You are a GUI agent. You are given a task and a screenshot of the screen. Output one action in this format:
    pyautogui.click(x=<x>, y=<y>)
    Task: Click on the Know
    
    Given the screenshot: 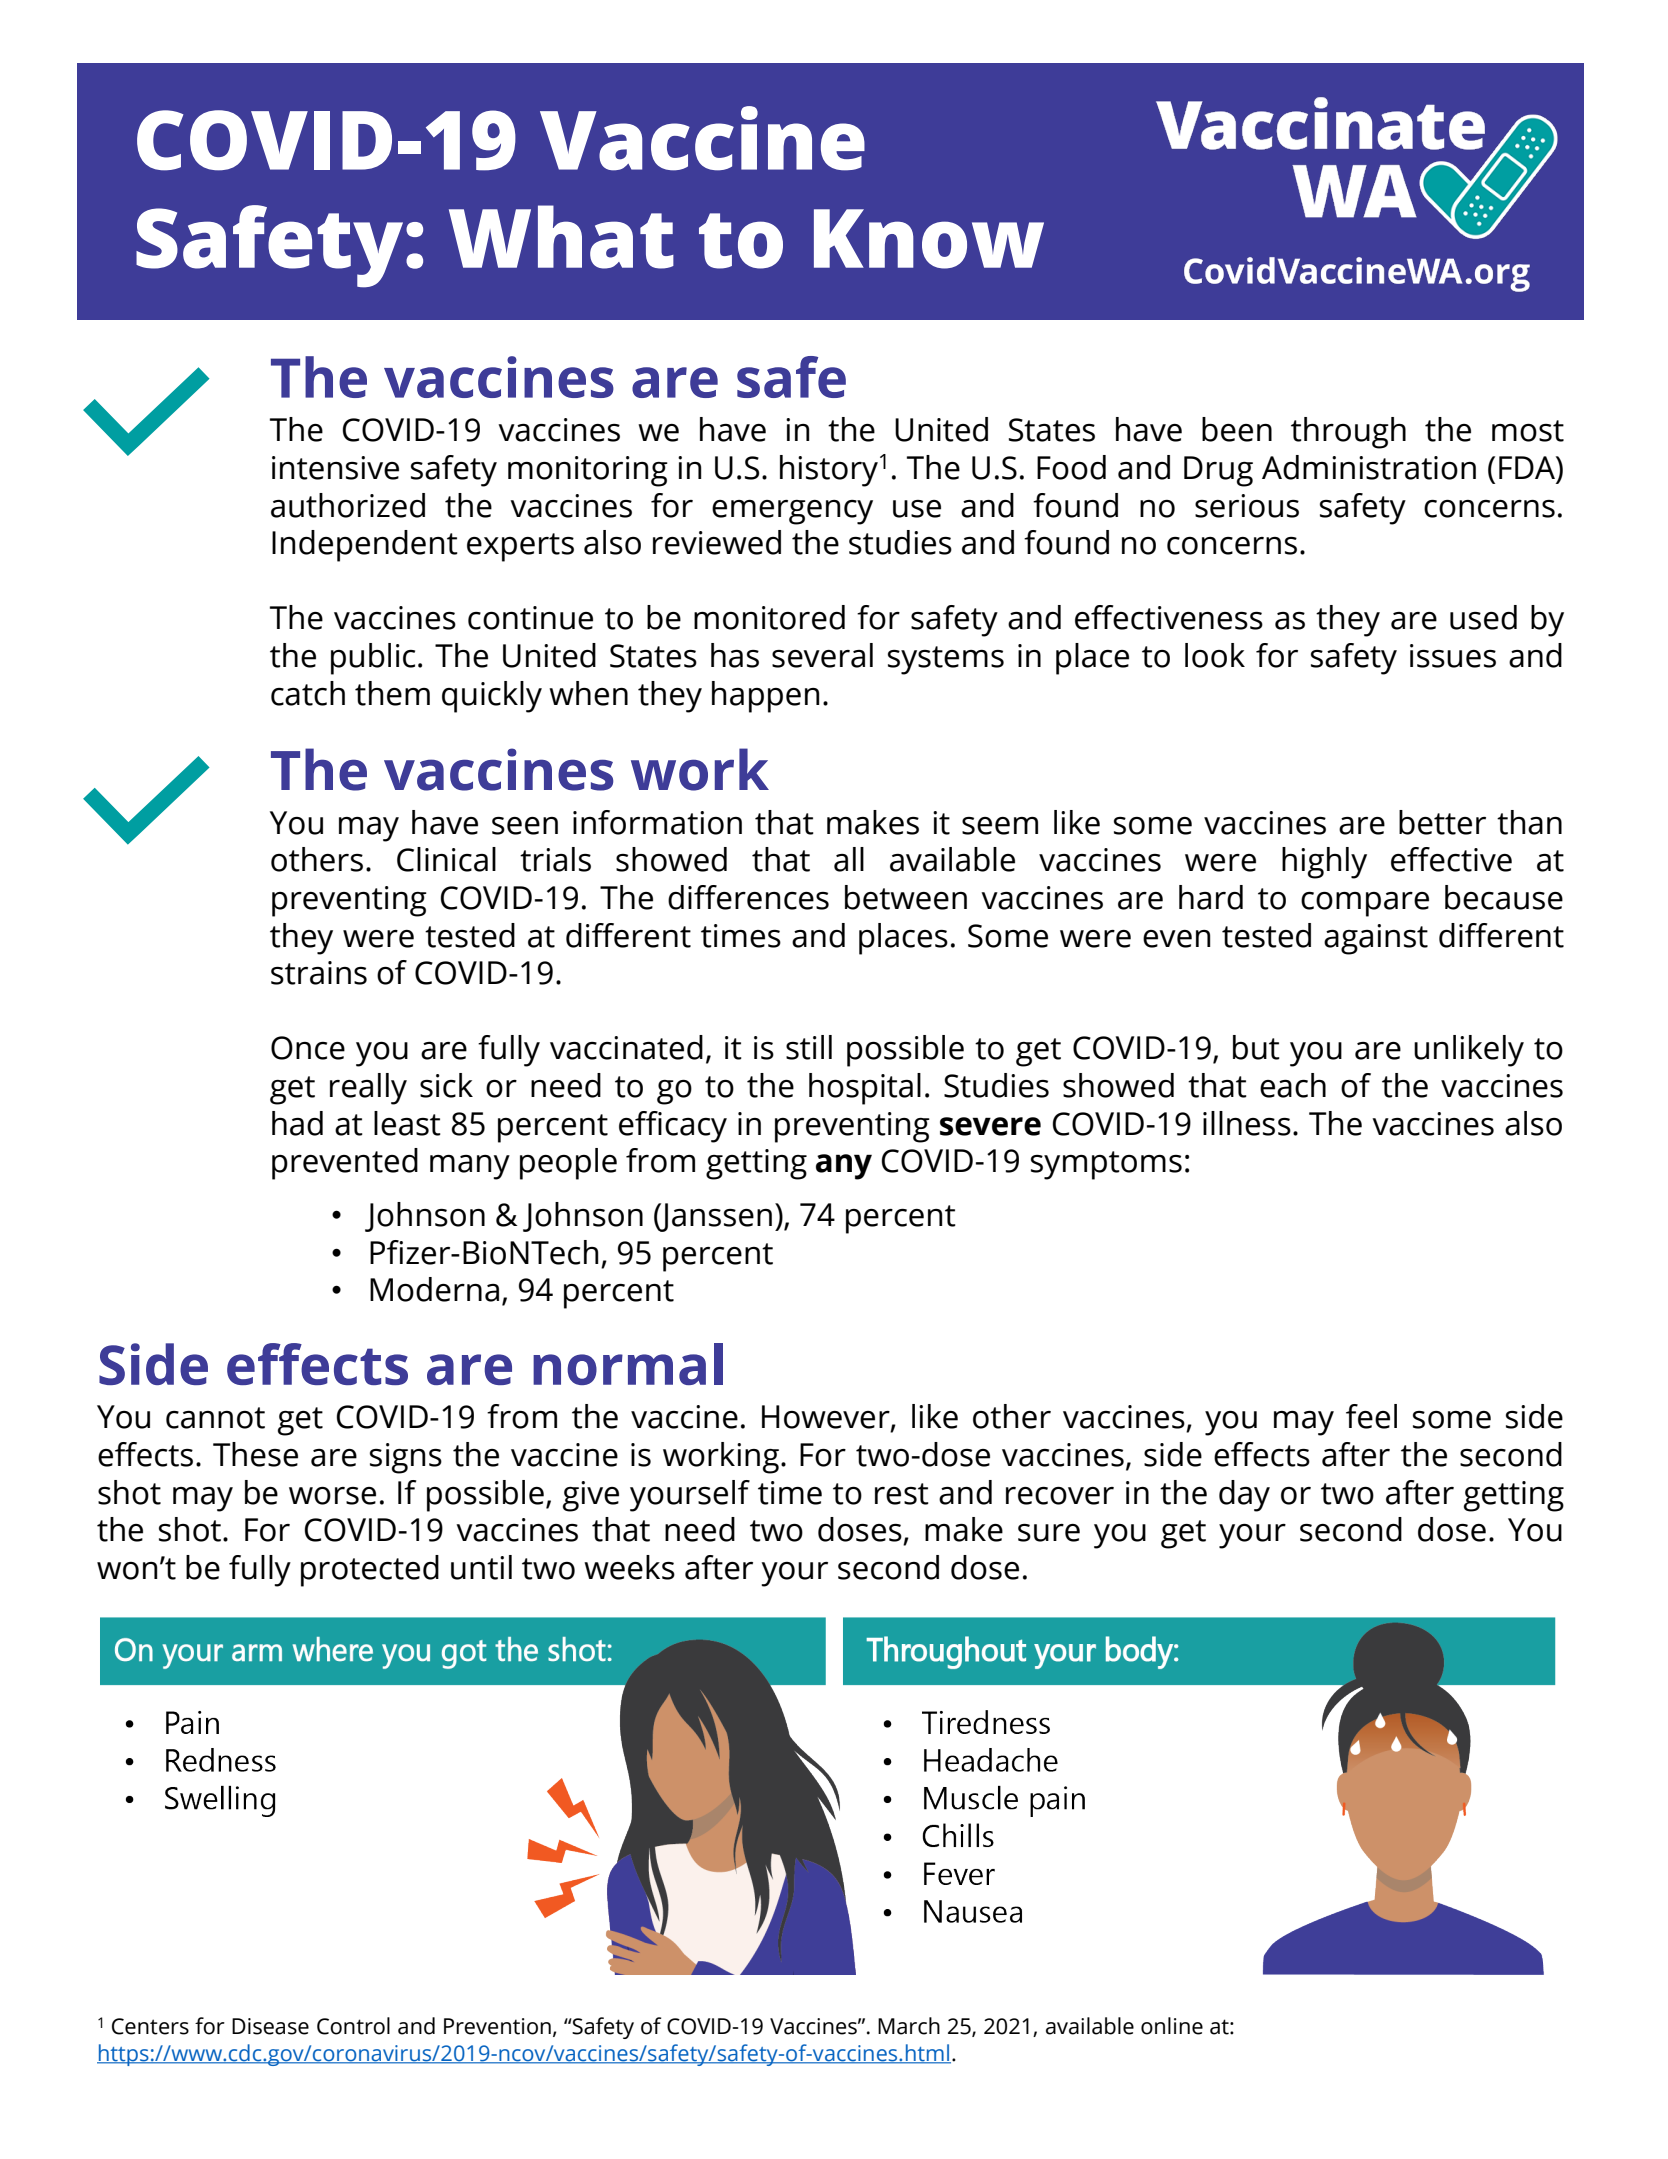 What is the action you would take?
    pyautogui.click(x=929, y=239)
